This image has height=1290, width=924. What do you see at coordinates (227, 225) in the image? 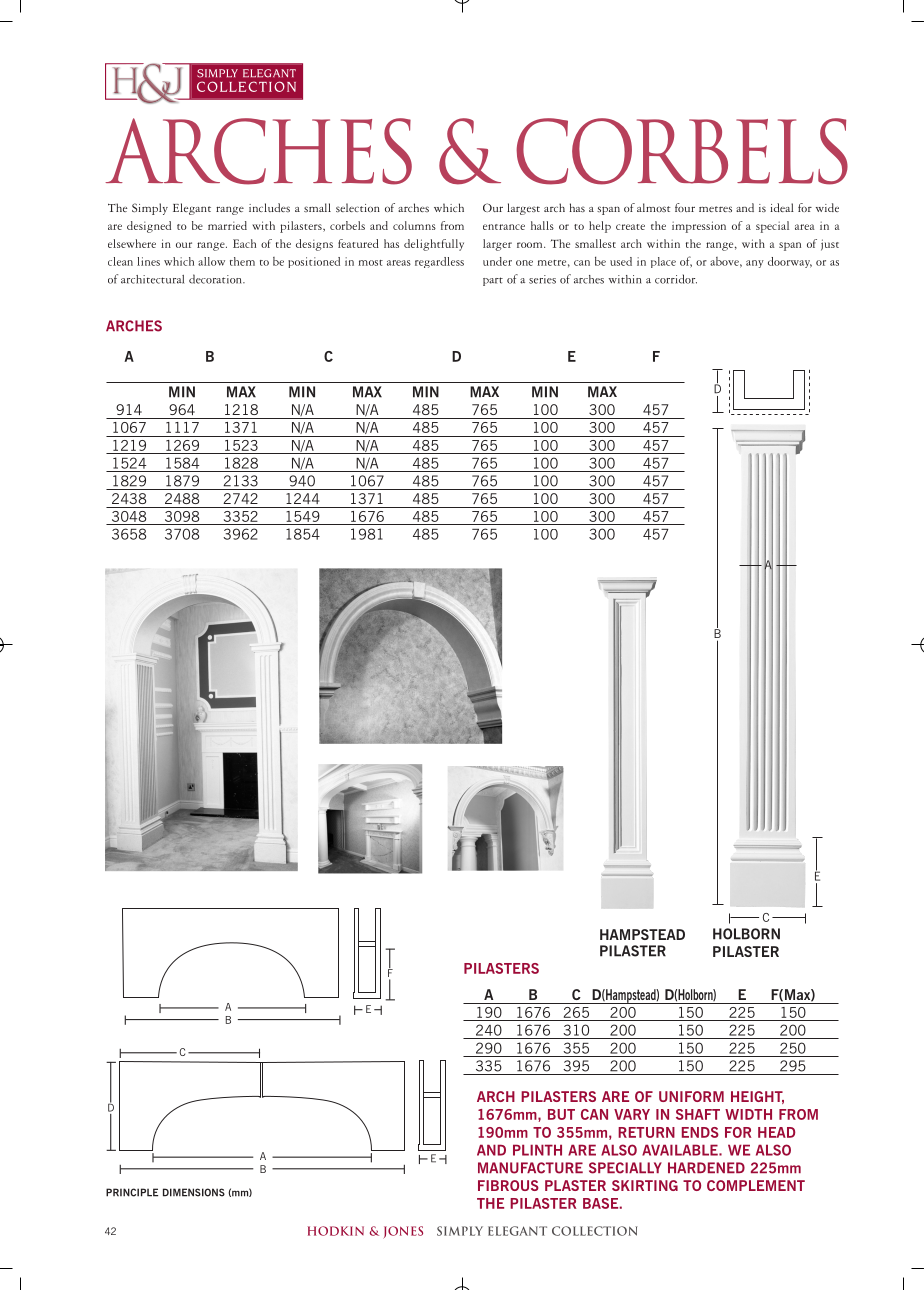
I see `married` at bounding box center [227, 225].
